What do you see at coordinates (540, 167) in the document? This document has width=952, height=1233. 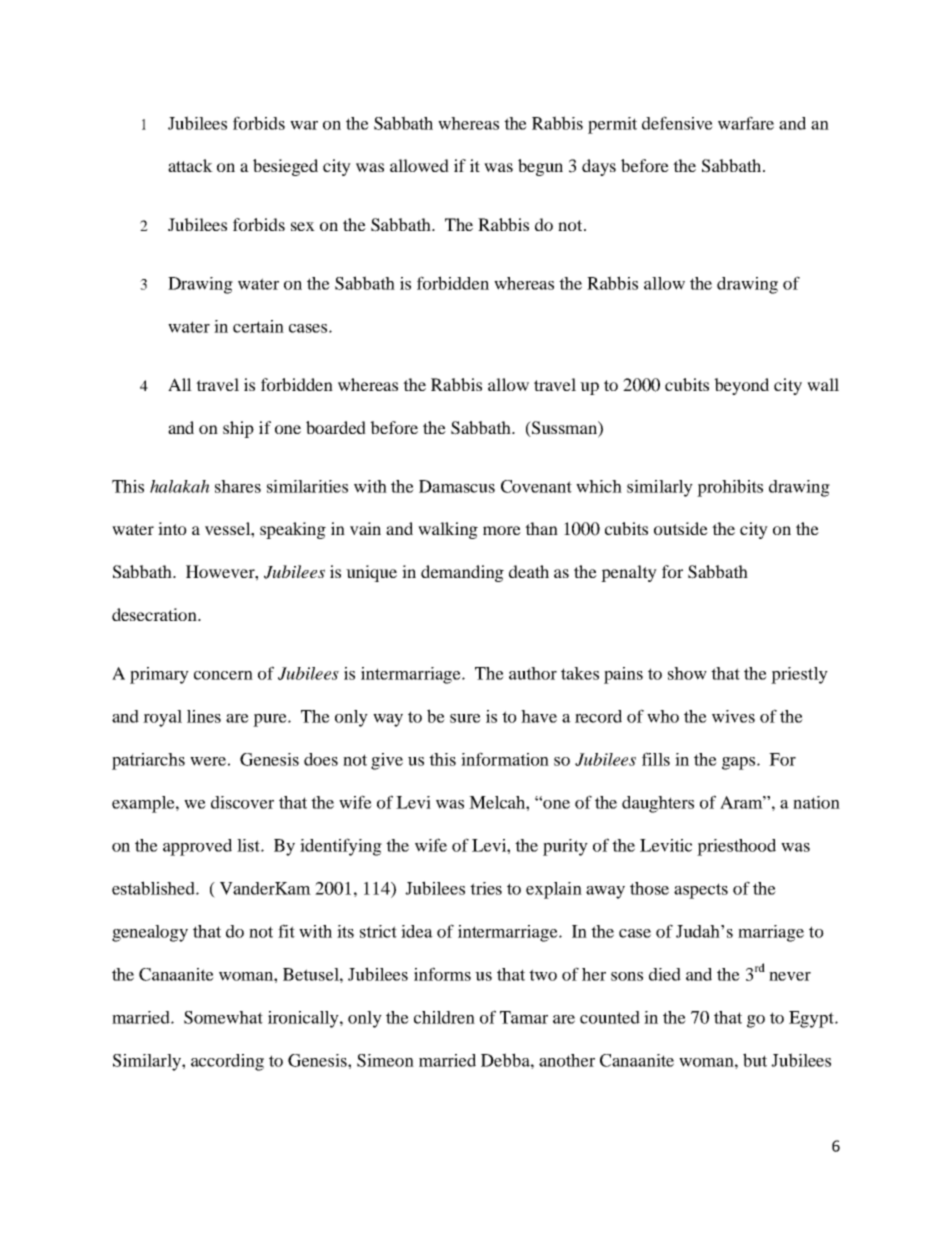 I see `begun` at bounding box center [540, 167].
